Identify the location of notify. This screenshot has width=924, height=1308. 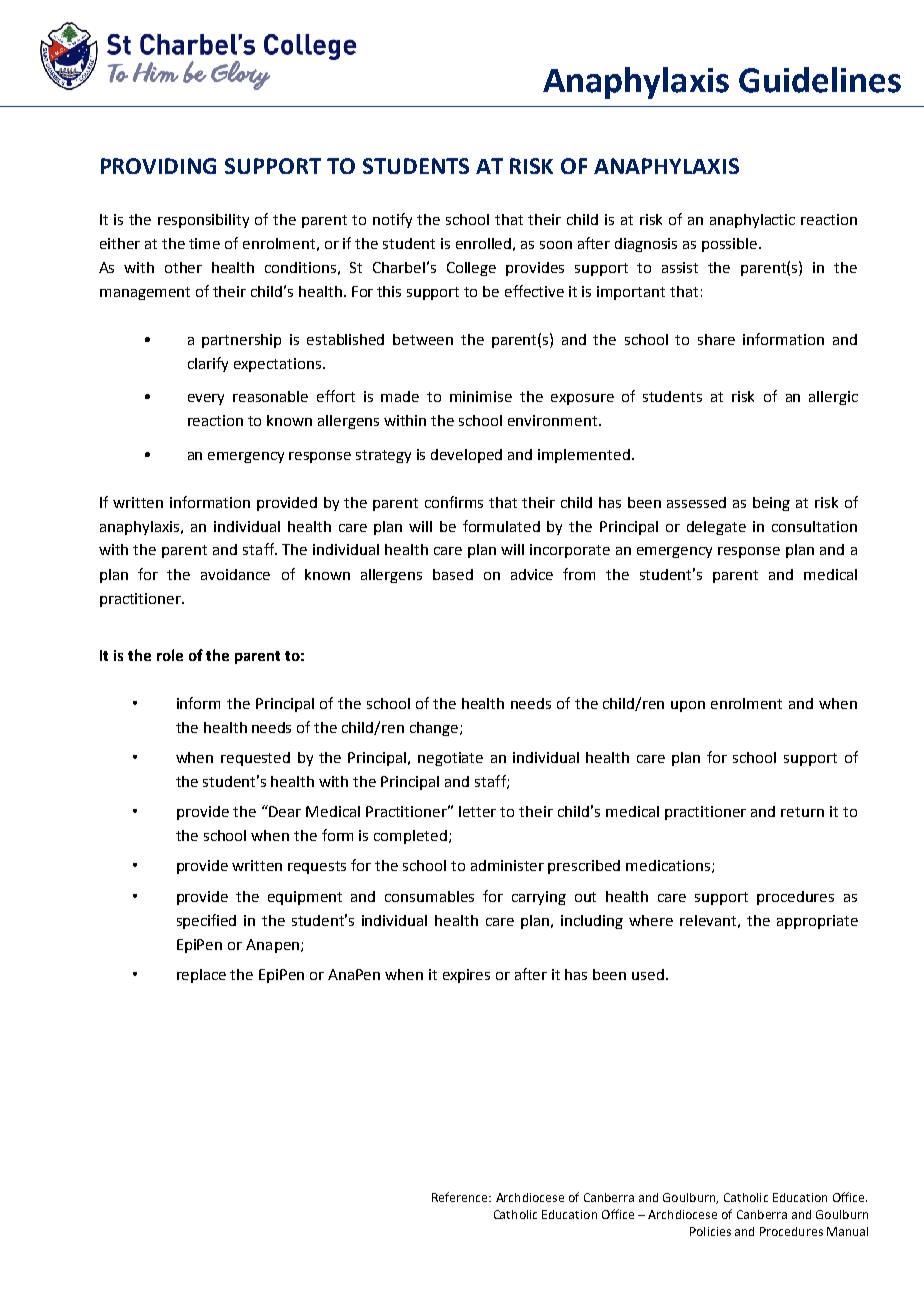
(392, 220).
